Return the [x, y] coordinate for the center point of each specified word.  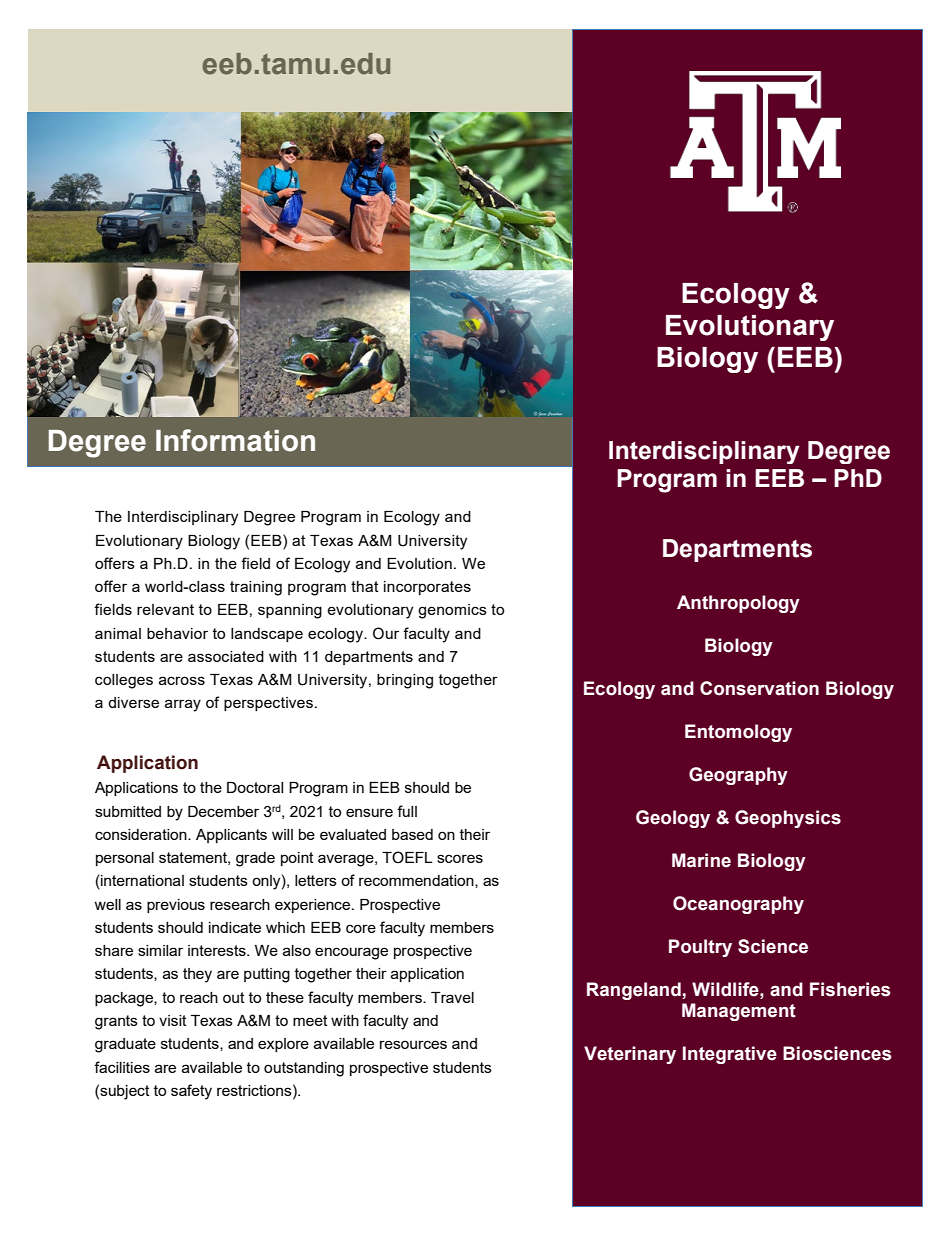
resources [413, 1044]
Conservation [759, 688]
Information [235, 440]
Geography [738, 776]
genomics [452, 611]
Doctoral [255, 787]
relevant [165, 609]
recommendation [417, 881]
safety [191, 1092]
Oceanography [738, 905]
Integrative [730, 1055]
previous [176, 906]
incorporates [427, 588]
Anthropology [738, 604]
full [407, 811]
